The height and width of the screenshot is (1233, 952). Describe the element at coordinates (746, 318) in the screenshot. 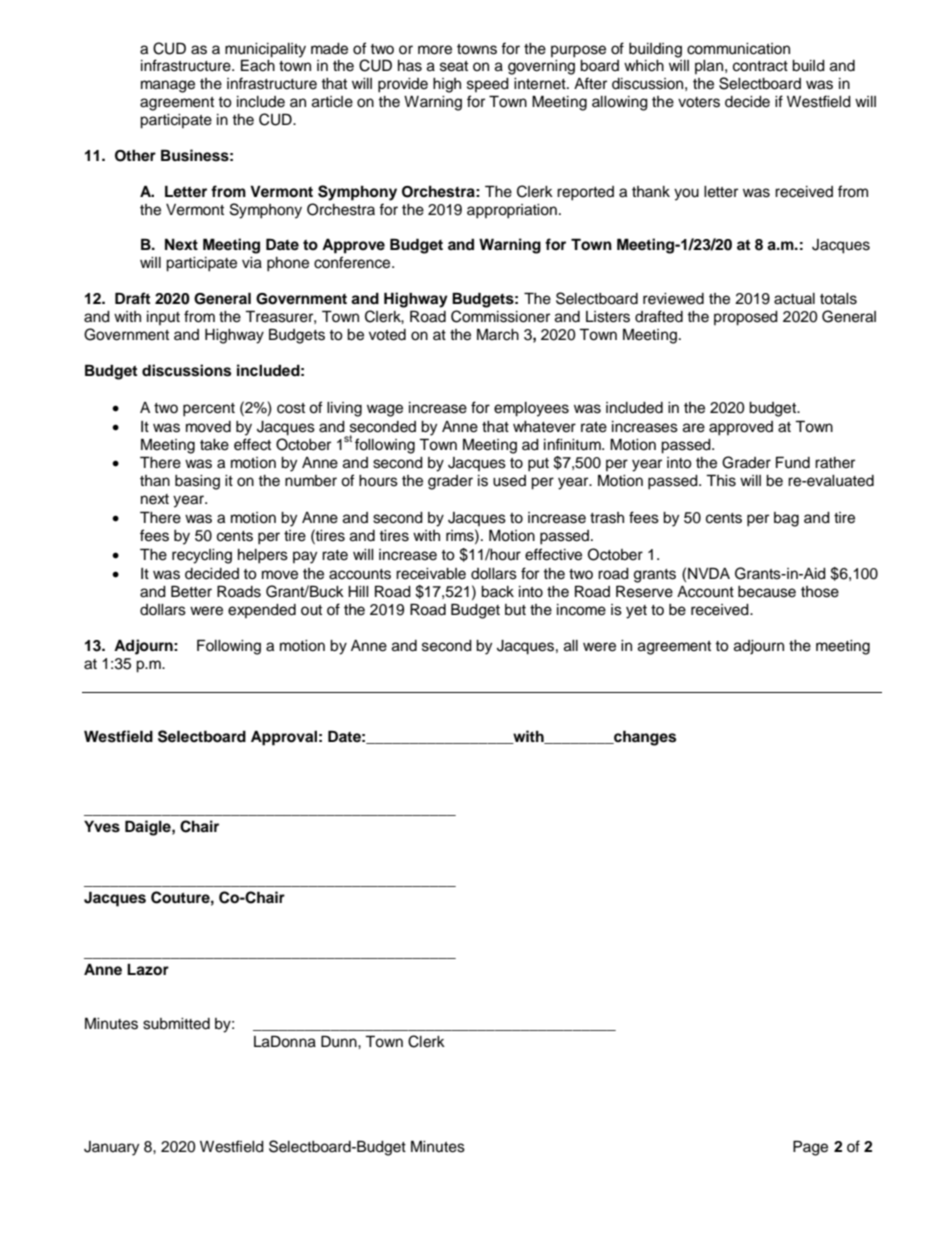

I see `proposed` at that location.
